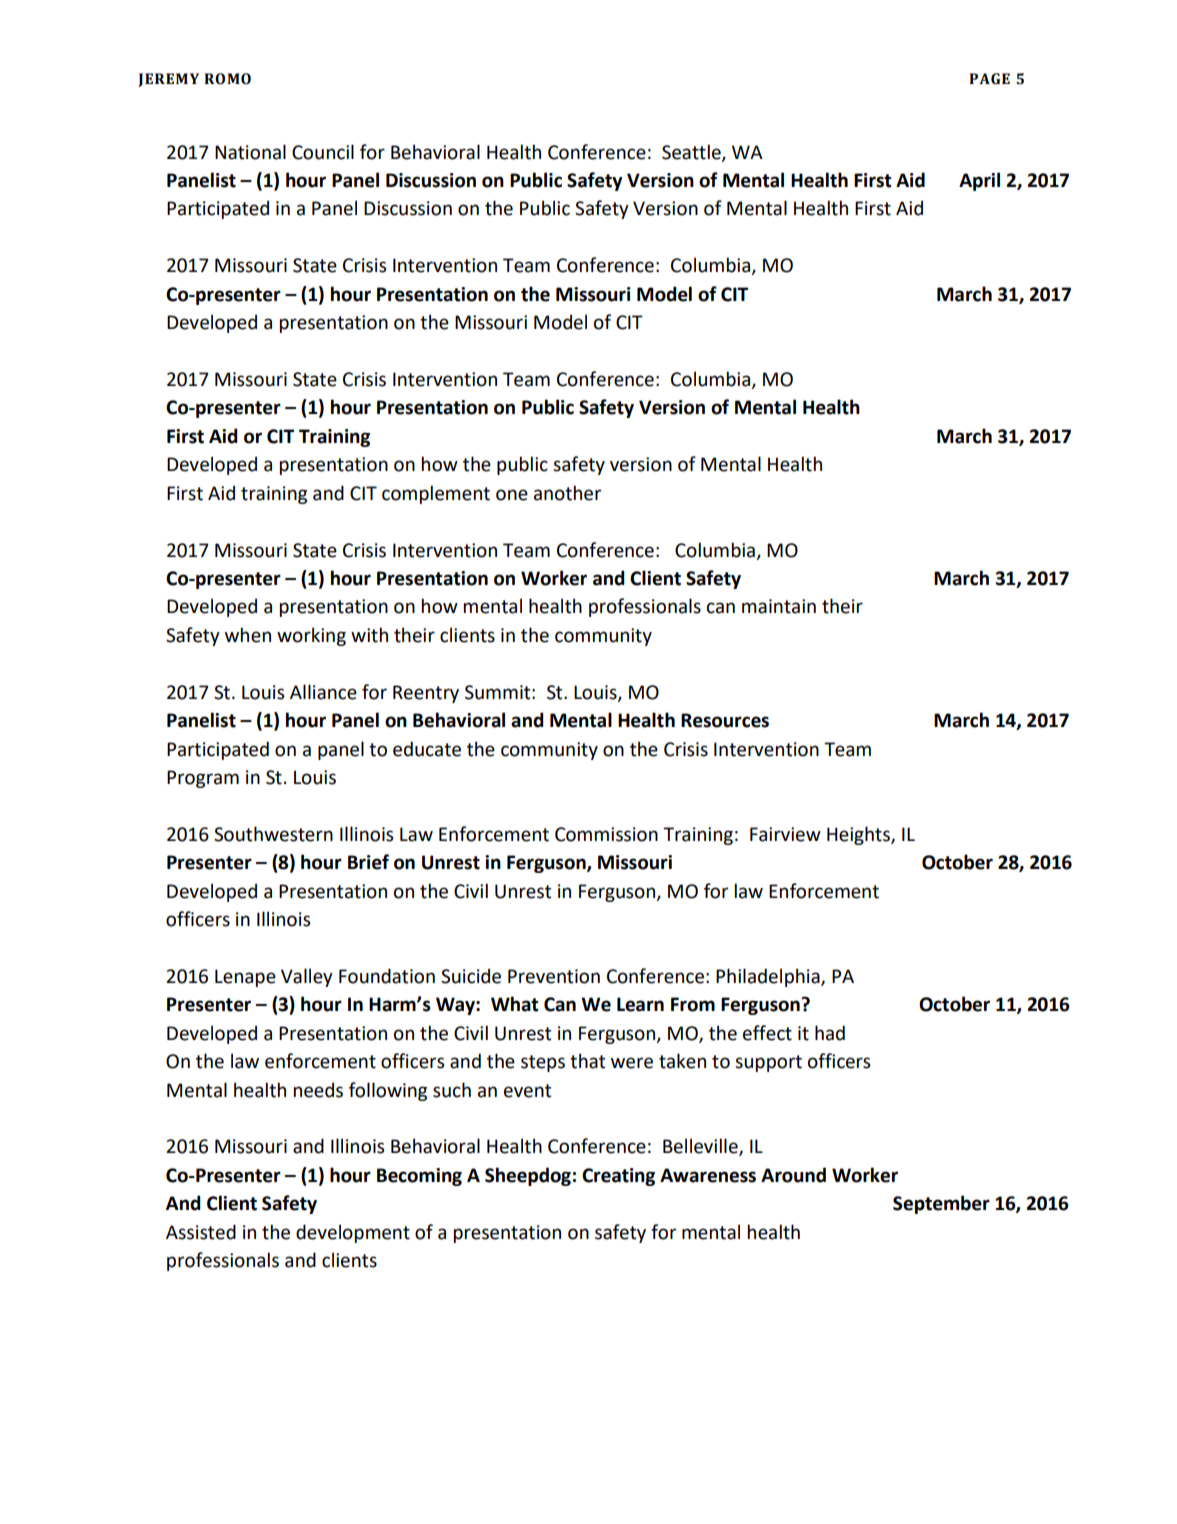  I want to click on Heights, so click(859, 835).
